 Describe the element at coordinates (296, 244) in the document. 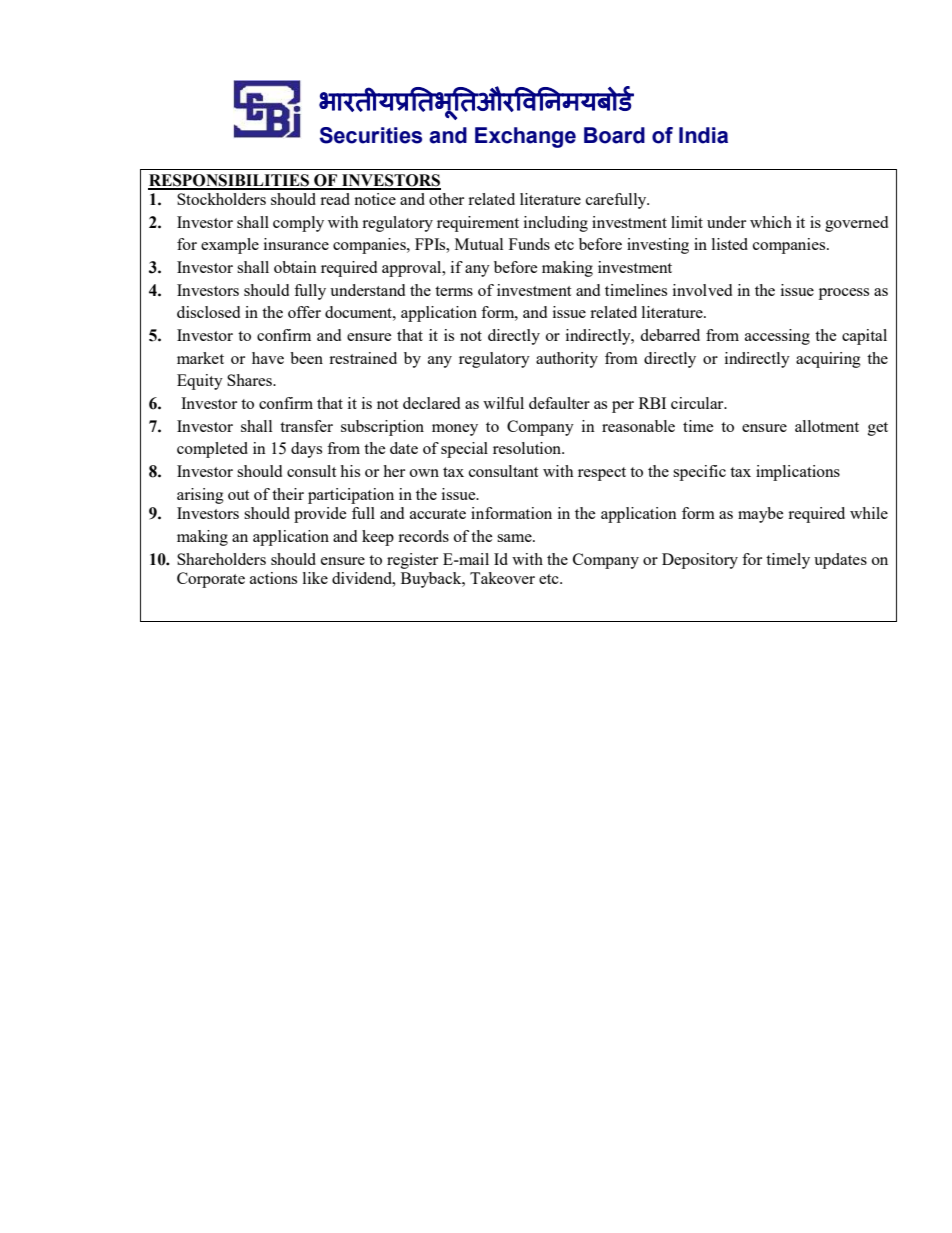

I see `insurance` at that location.
